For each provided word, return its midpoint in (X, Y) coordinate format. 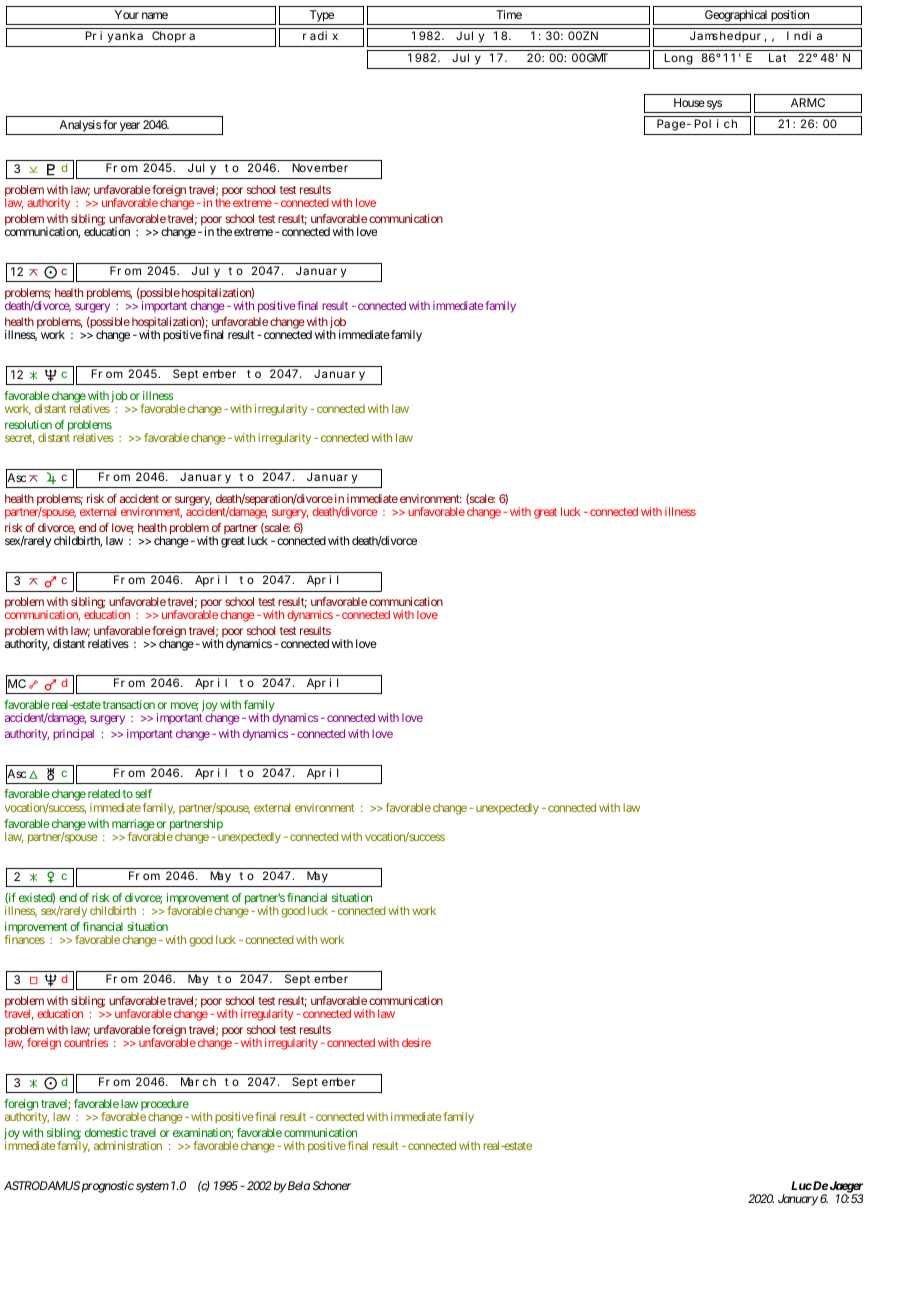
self (143, 793)
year (130, 127)
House (689, 102)
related (104, 793)
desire (416, 1042)
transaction (129, 704)
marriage (133, 826)
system (152, 1187)
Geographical (736, 16)
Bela (299, 1185)
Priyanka (114, 37)
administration (128, 1145)
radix (320, 35)
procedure (165, 1106)
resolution (28, 424)
